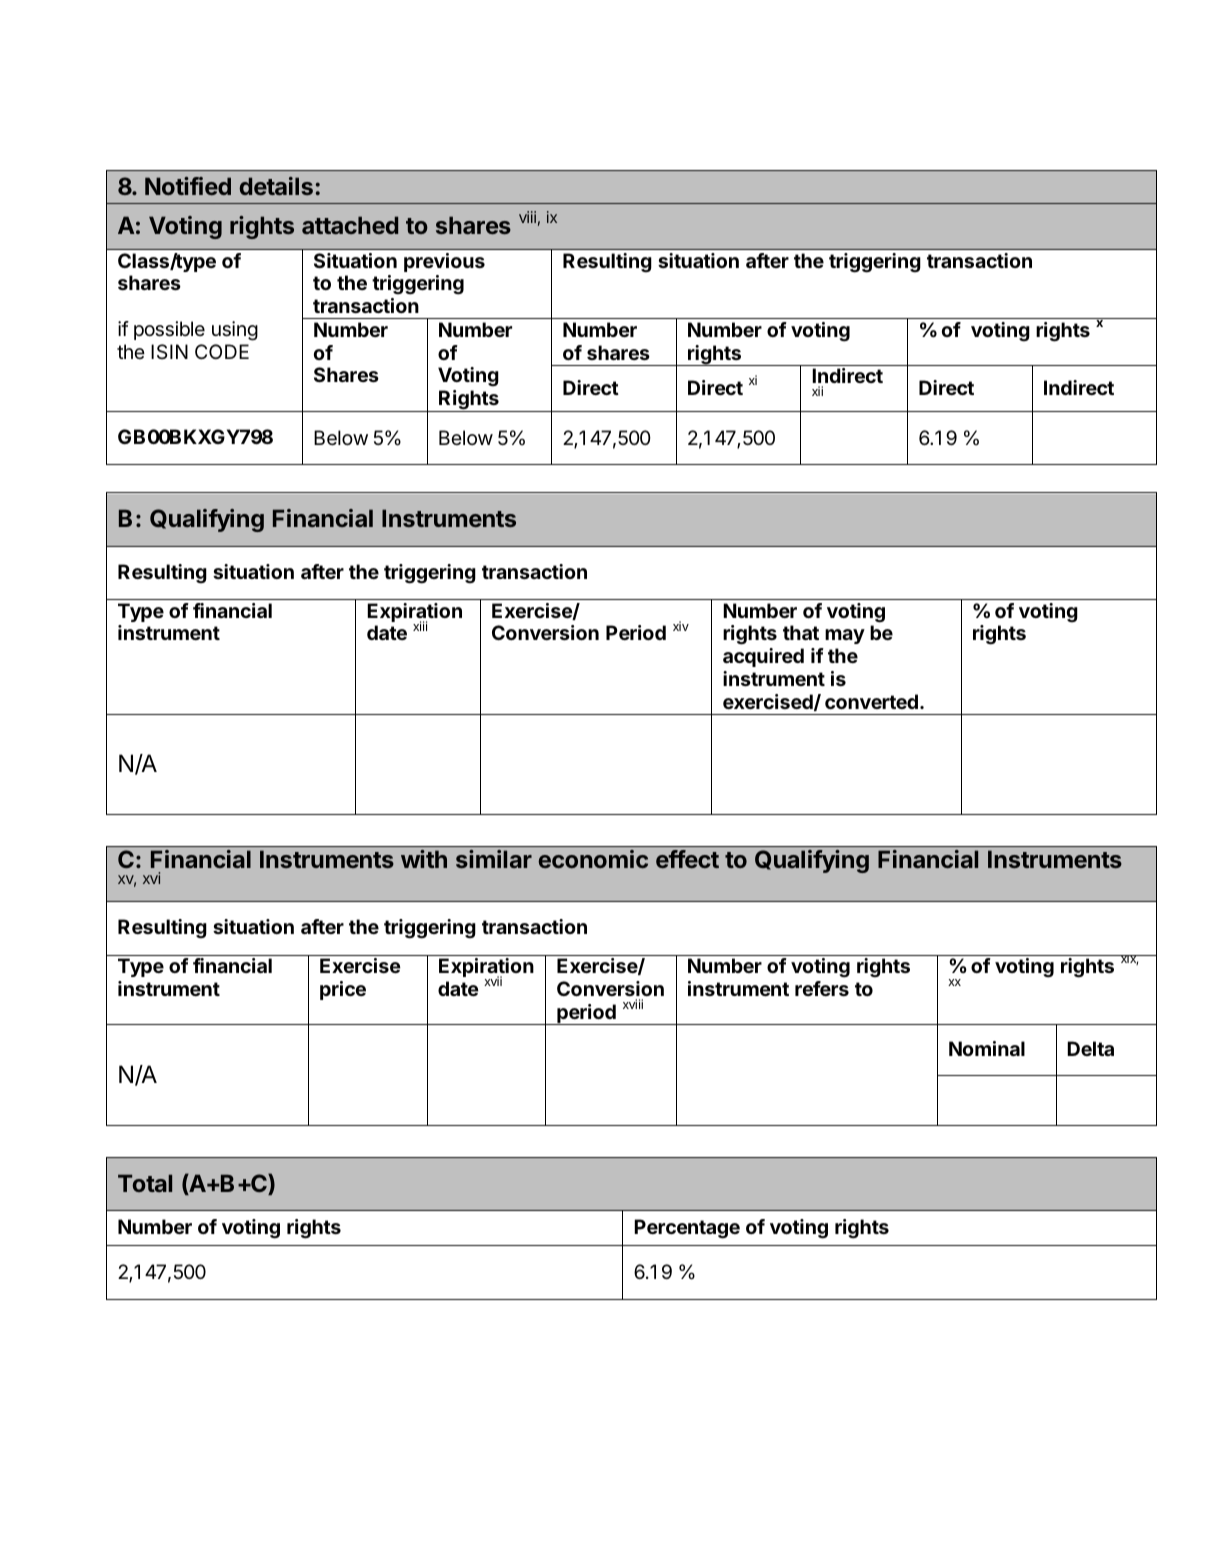 The height and width of the page is (1566, 1210). Describe the element at coordinates (145, 1183) in the page. I see `Total` at that location.
